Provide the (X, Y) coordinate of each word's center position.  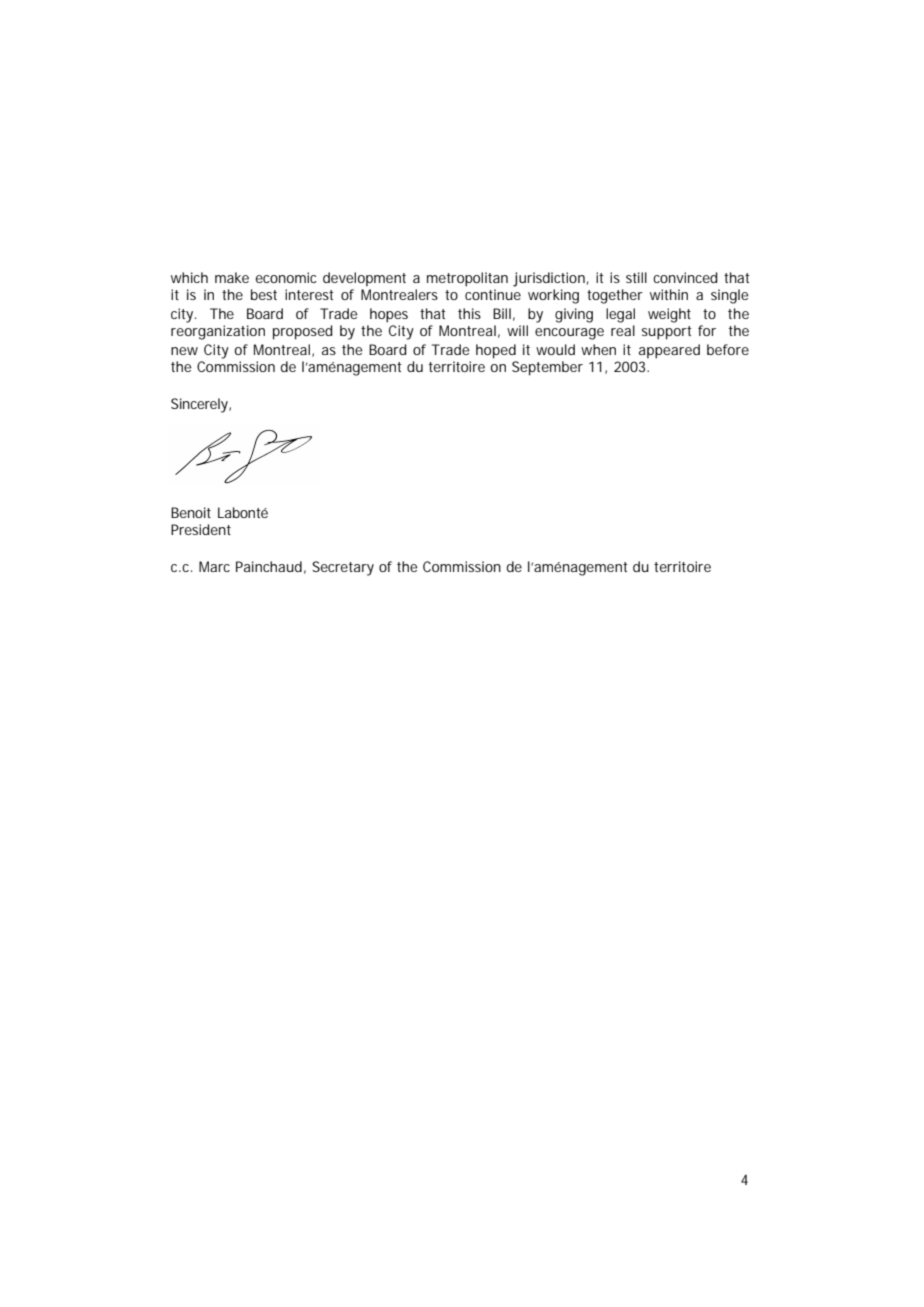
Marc (214, 566)
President (201, 529)
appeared (669, 351)
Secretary (343, 568)
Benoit (191, 512)
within (669, 294)
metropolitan (467, 279)
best (264, 294)
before (728, 349)
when (598, 349)
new (184, 351)
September (547, 368)
